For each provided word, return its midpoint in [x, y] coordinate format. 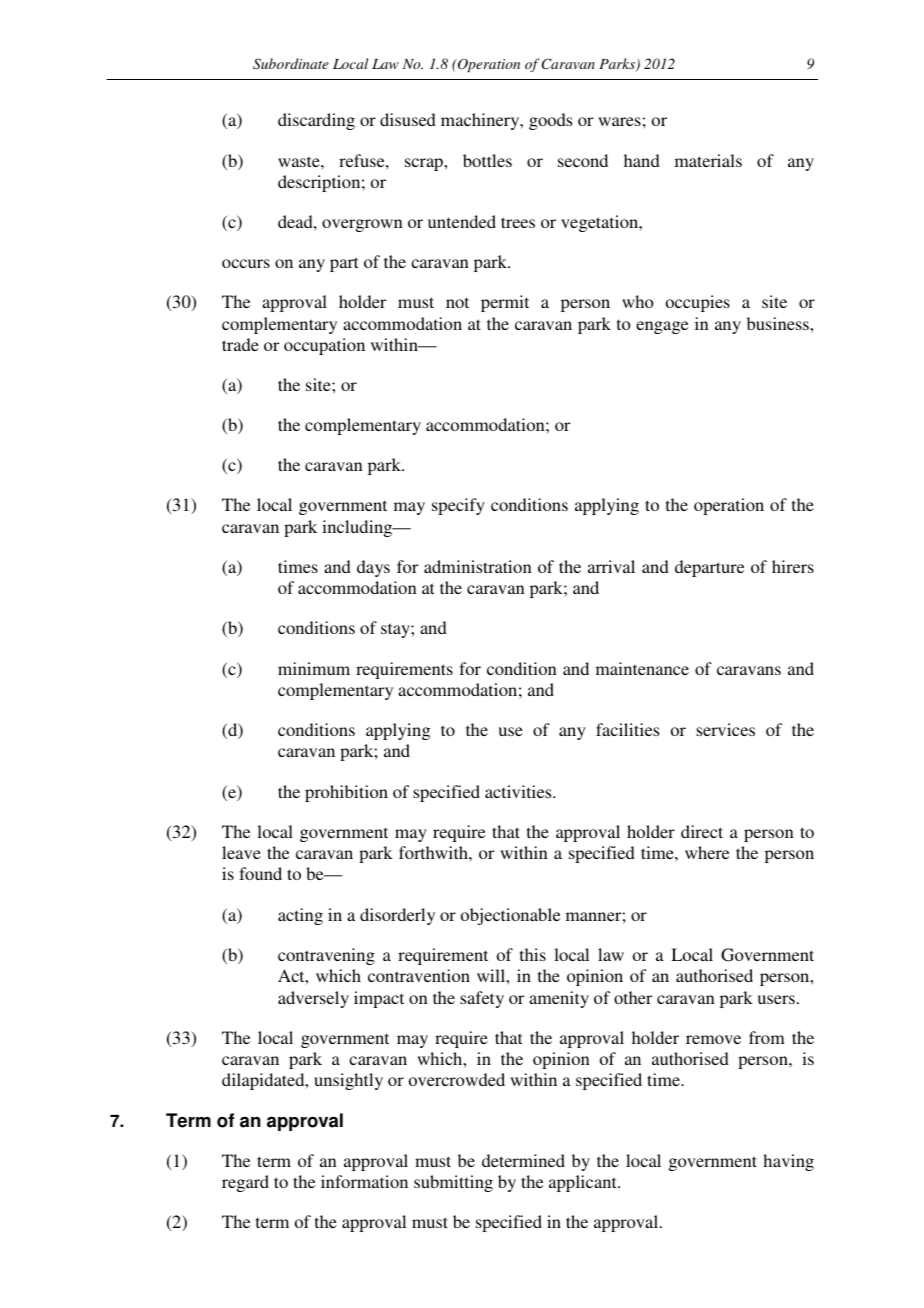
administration [478, 566]
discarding [316, 121]
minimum [314, 668]
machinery [481, 121]
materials [708, 160]
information [364, 1181]
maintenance [642, 668]
